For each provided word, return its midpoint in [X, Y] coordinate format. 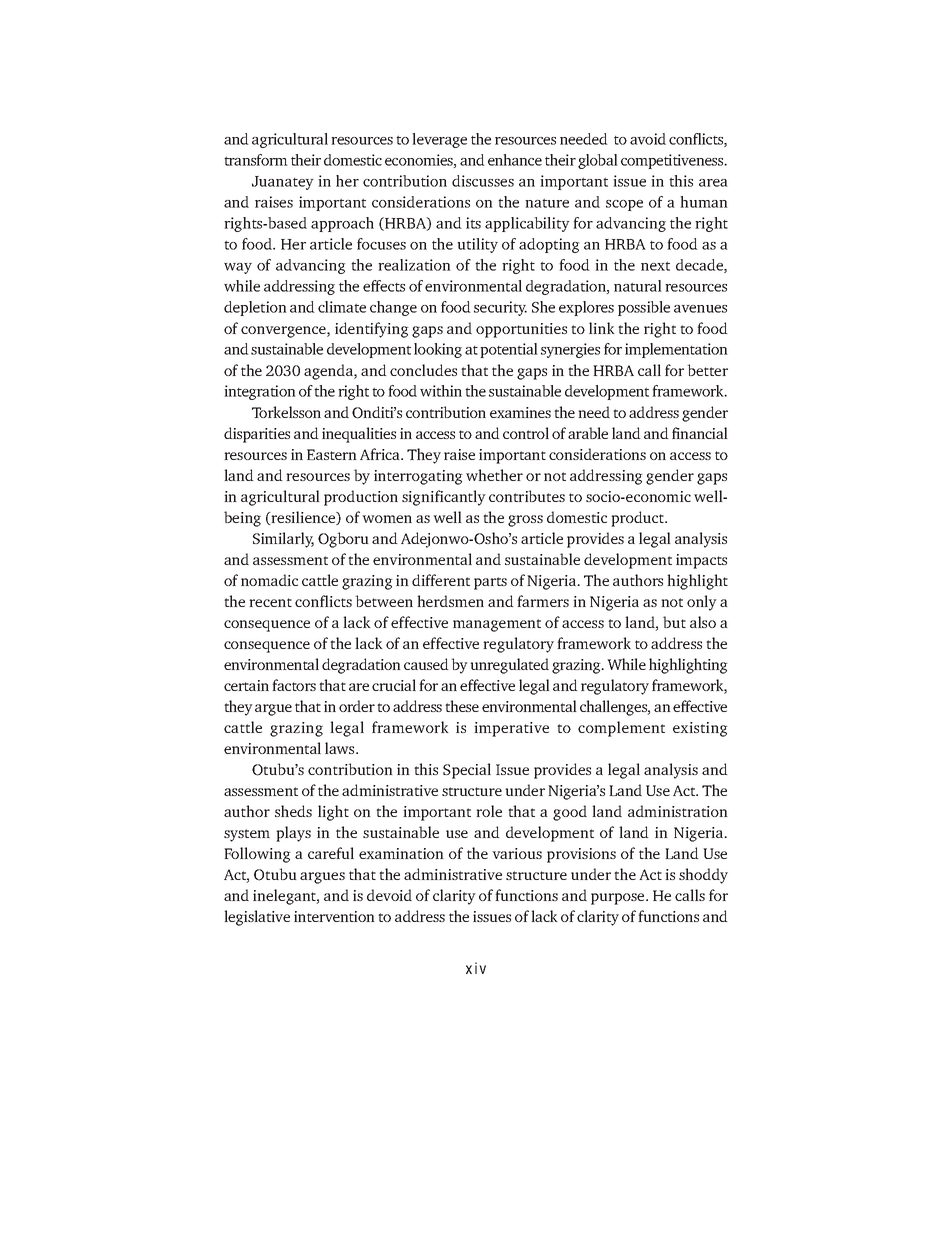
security [500, 308]
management [497, 625]
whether [494, 475]
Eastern [332, 454]
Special [467, 771]
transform [256, 160]
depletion [255, 308]
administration [678, 811]
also [703, 622]
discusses [483, 181]
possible [644, 308]
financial [700, 433]
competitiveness [673, 161]
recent [270, 602]
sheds [293, 811]
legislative [257, 918]
